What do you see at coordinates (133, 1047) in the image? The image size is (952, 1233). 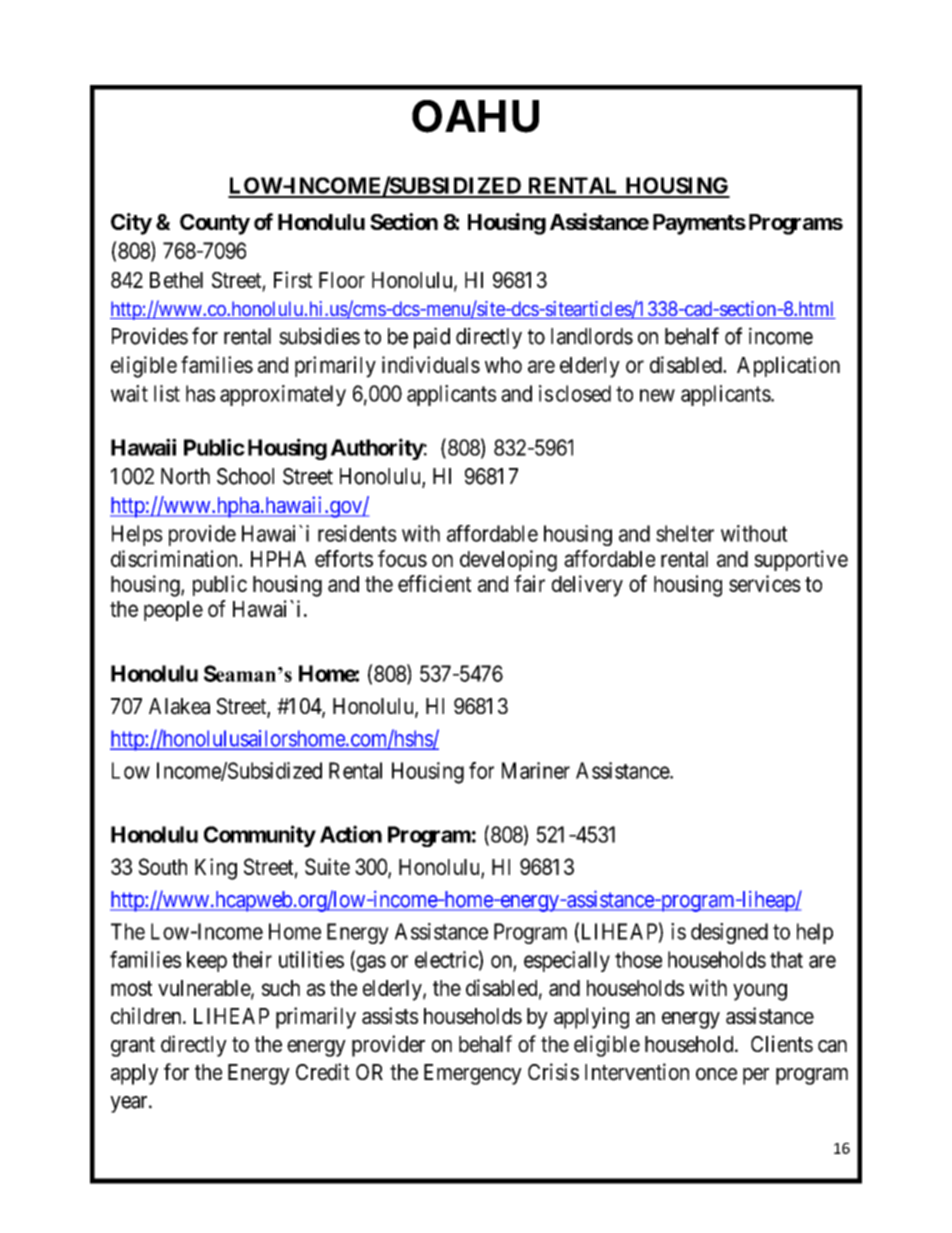 I see `grant` at bounding box center [133, 1047].
